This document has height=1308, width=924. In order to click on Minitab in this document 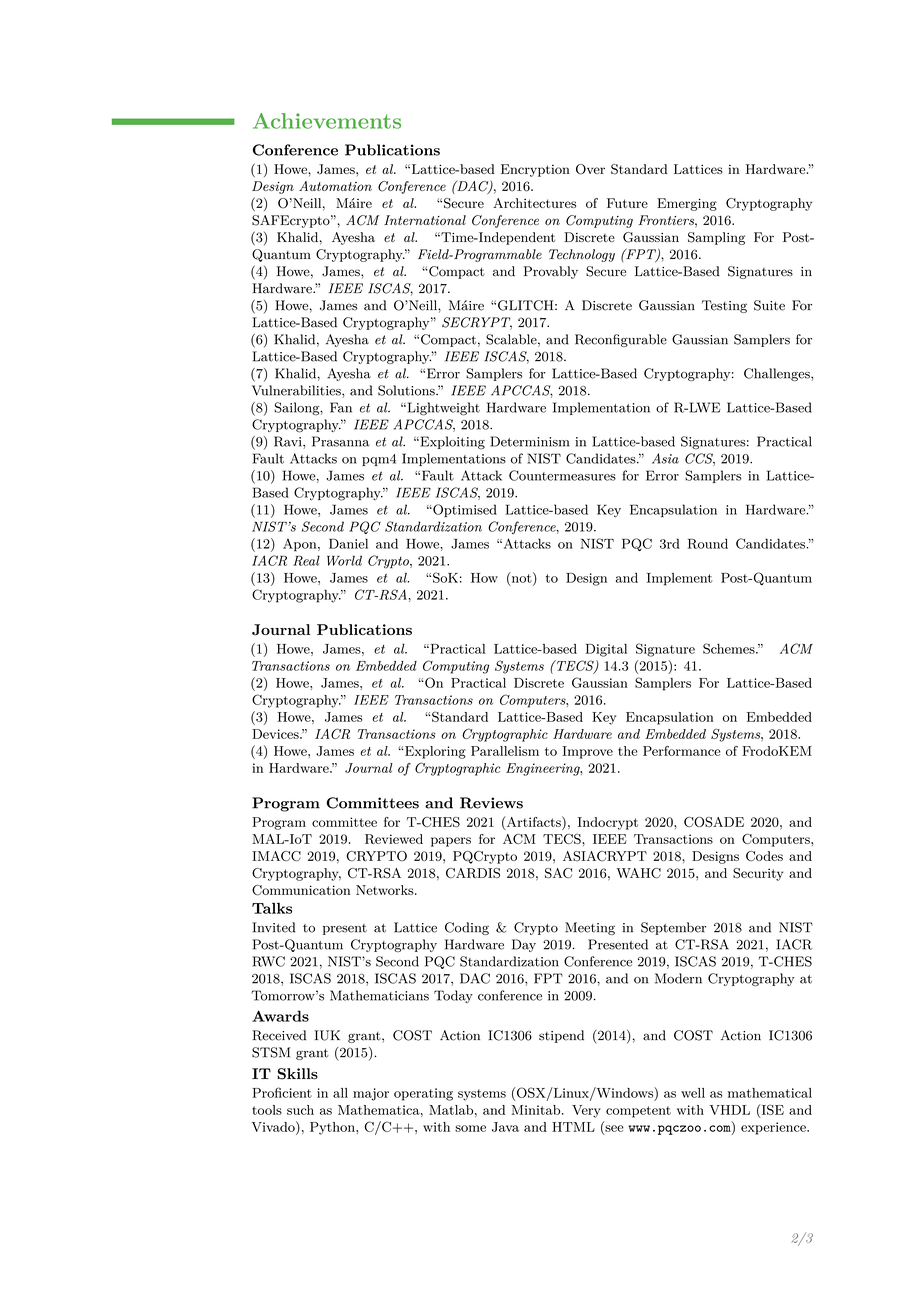, I will do `click(537, 1110)`.
